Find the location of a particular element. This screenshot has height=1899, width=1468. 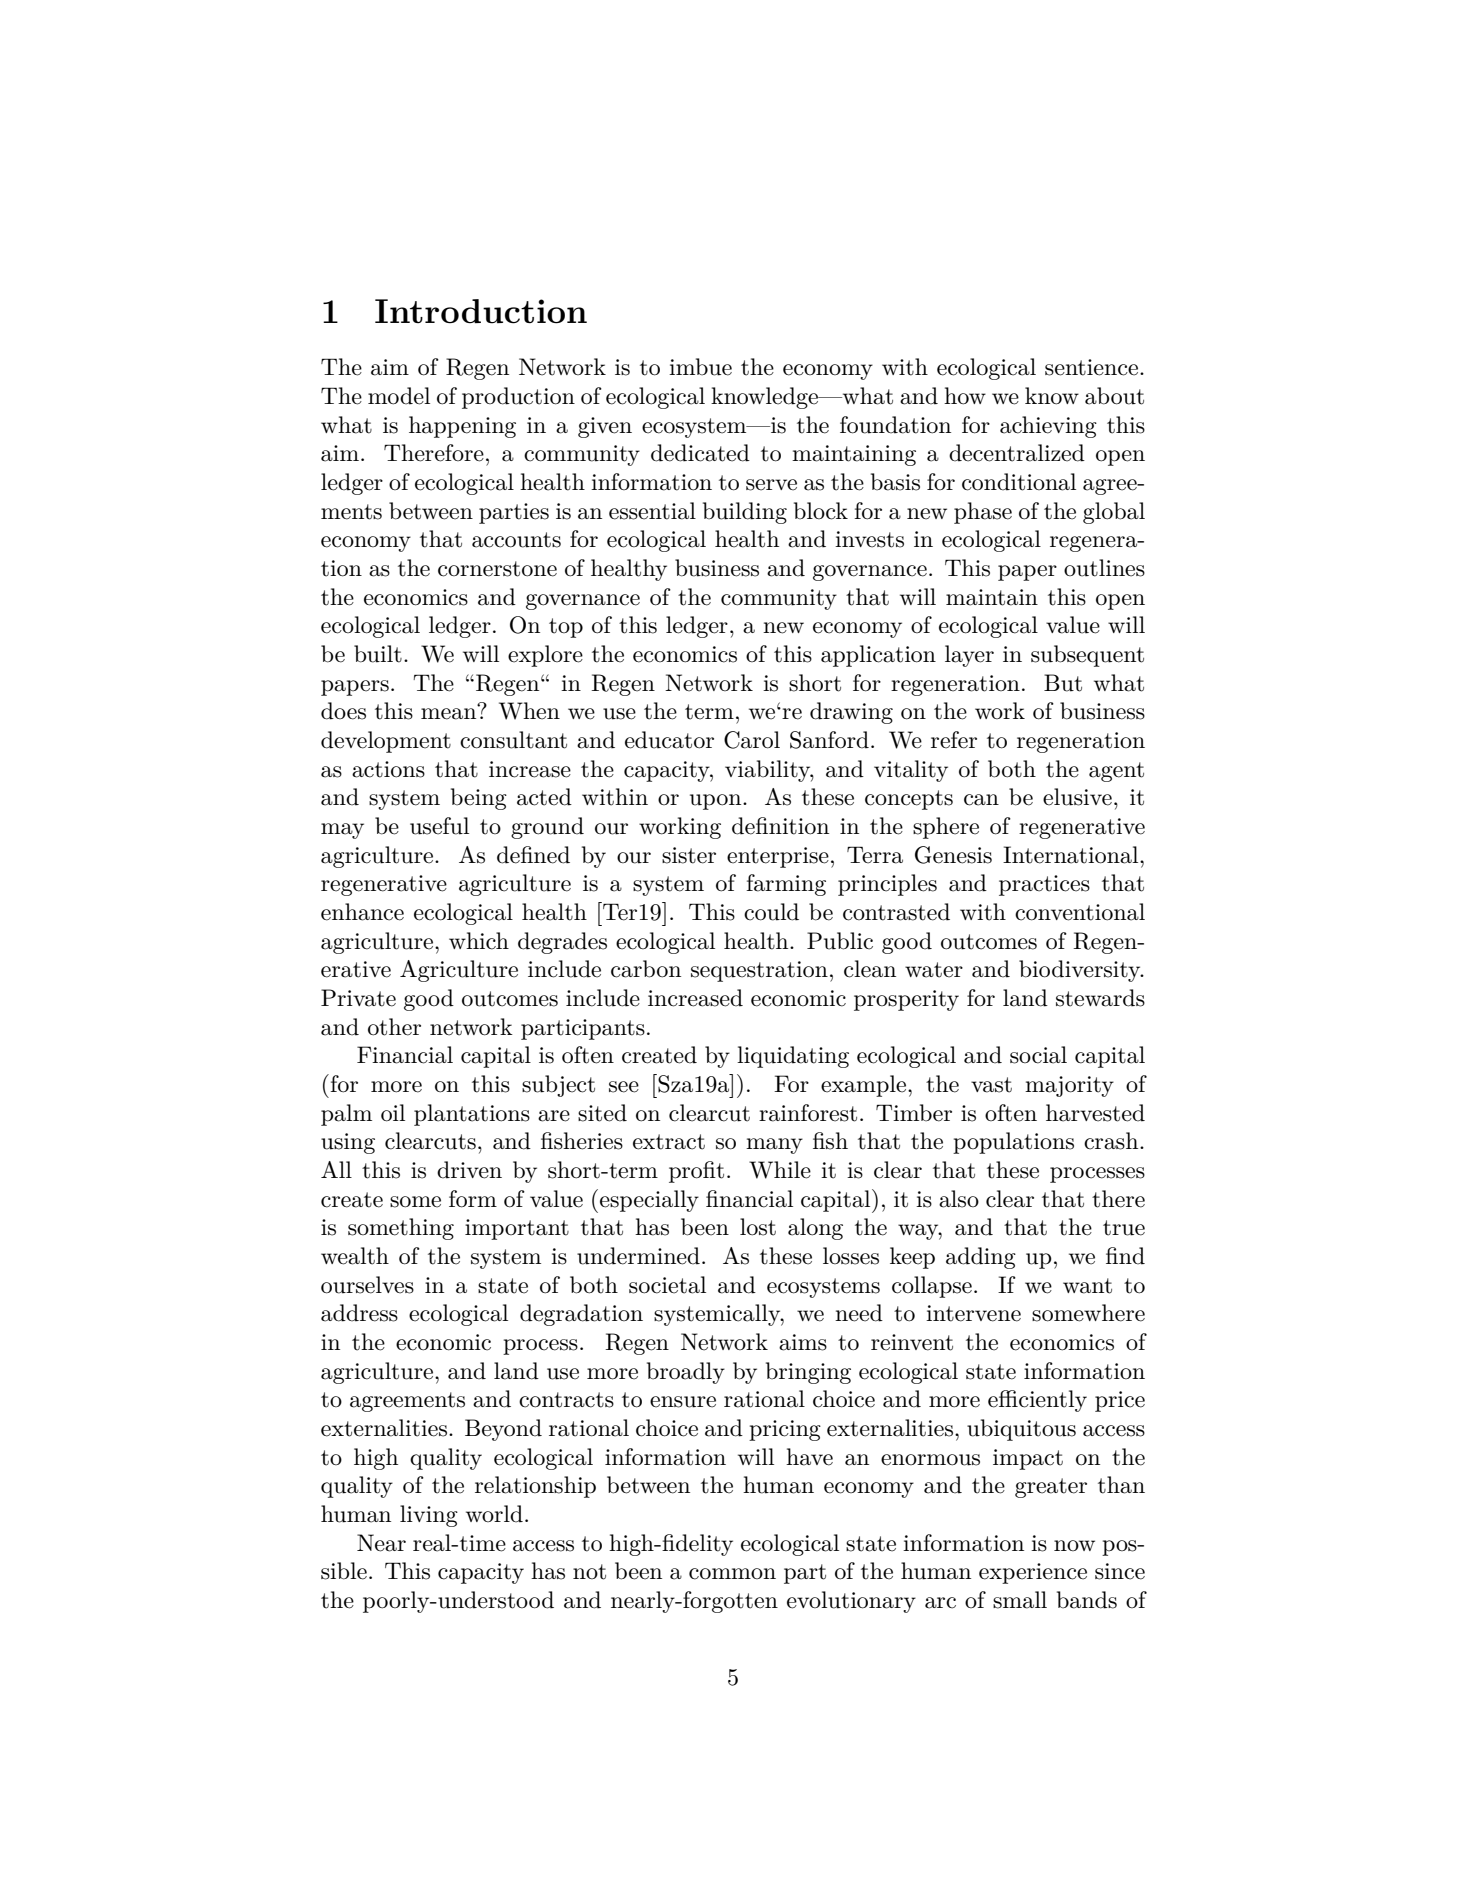

living is located at coordinates (429, 1516).
